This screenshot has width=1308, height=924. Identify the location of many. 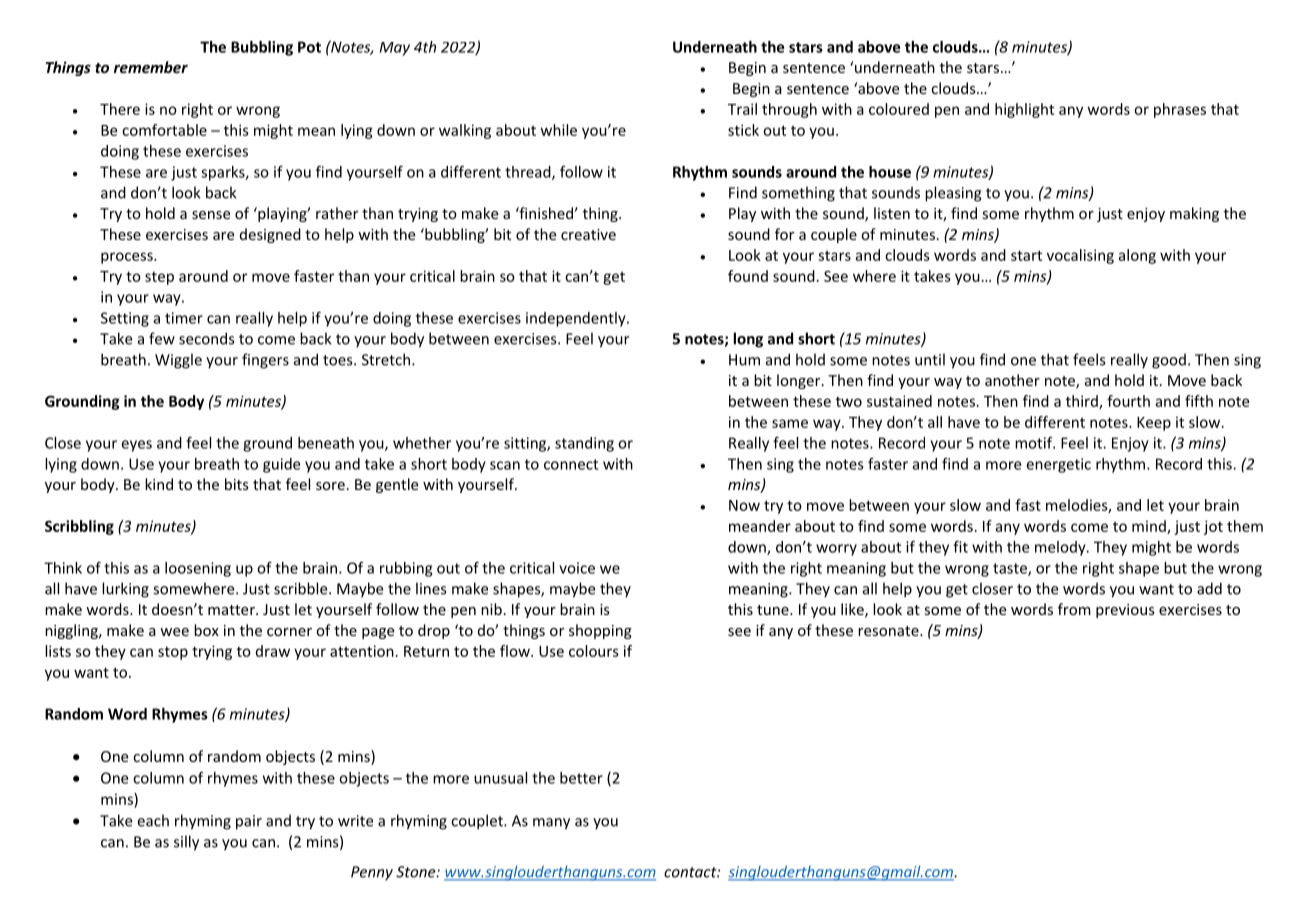
(551, 824).
